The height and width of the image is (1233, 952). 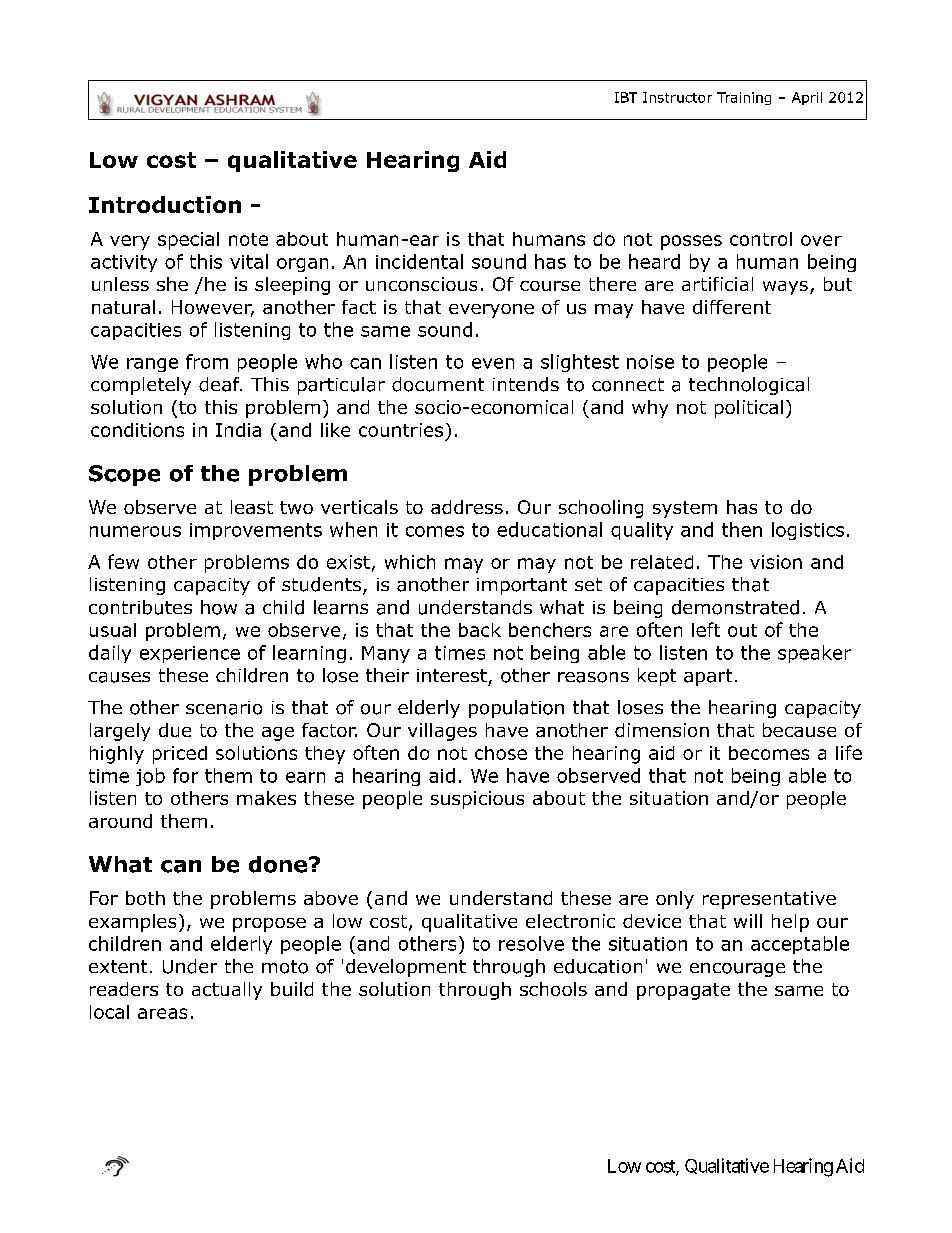 I want to click on Training, so click(x=744, y=98).
